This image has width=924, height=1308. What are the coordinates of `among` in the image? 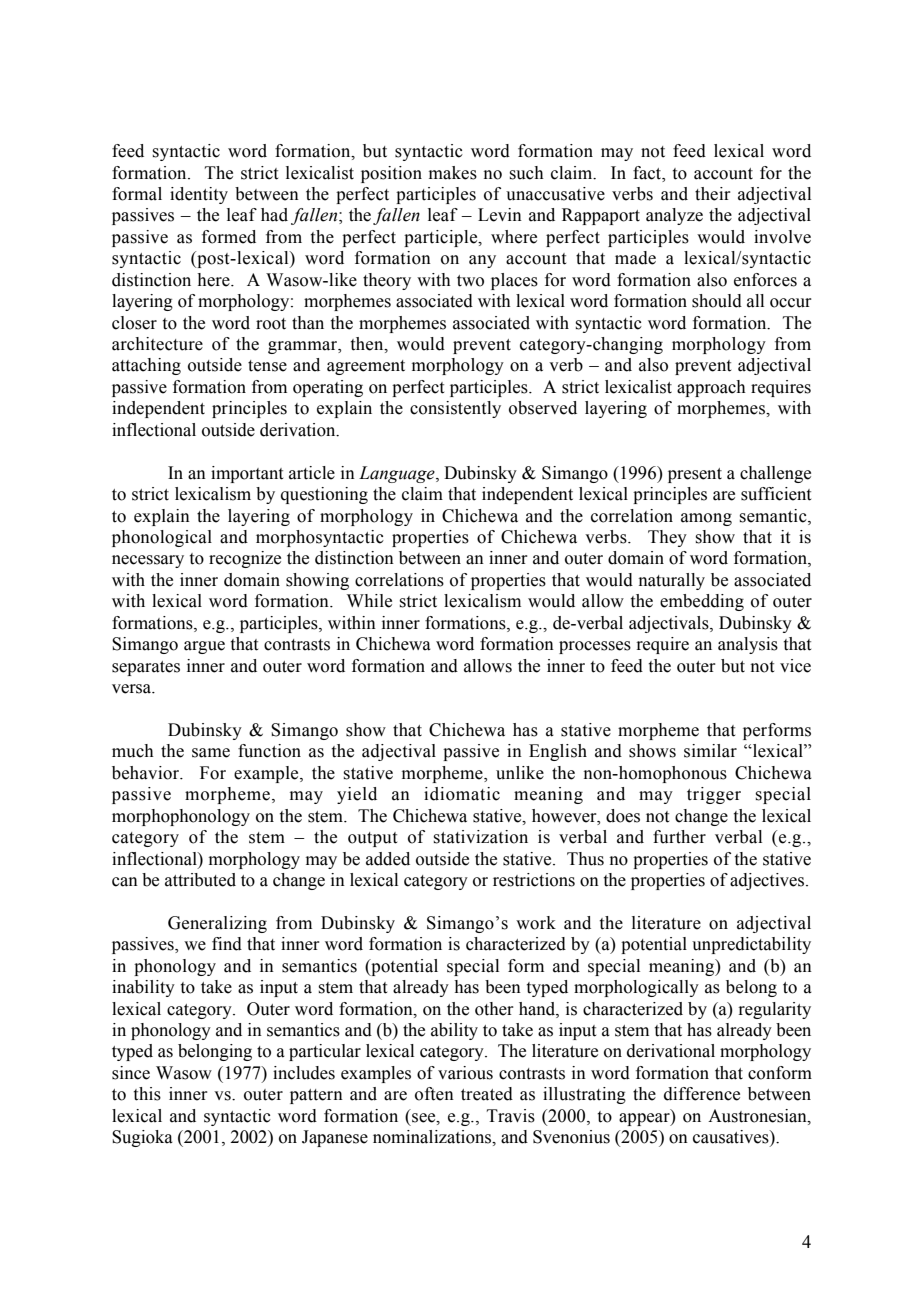 It's located at (706, 519).
